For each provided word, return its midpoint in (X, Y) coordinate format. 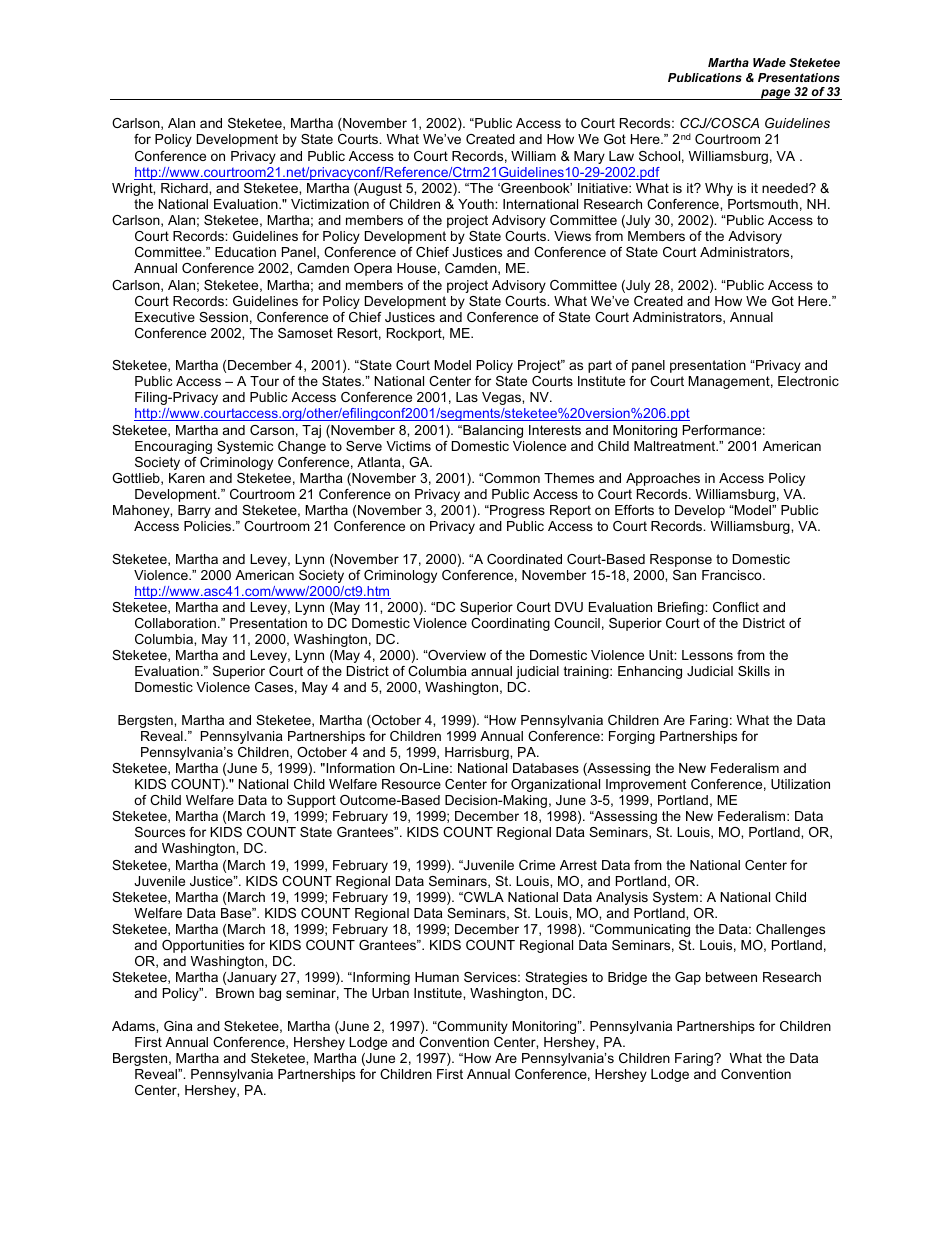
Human (437, 977)
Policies (209, 526)
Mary (589, 157)
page (776, 94)
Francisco (733, 575)
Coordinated (524, 559)
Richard (185, 188)
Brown (235, 993)
